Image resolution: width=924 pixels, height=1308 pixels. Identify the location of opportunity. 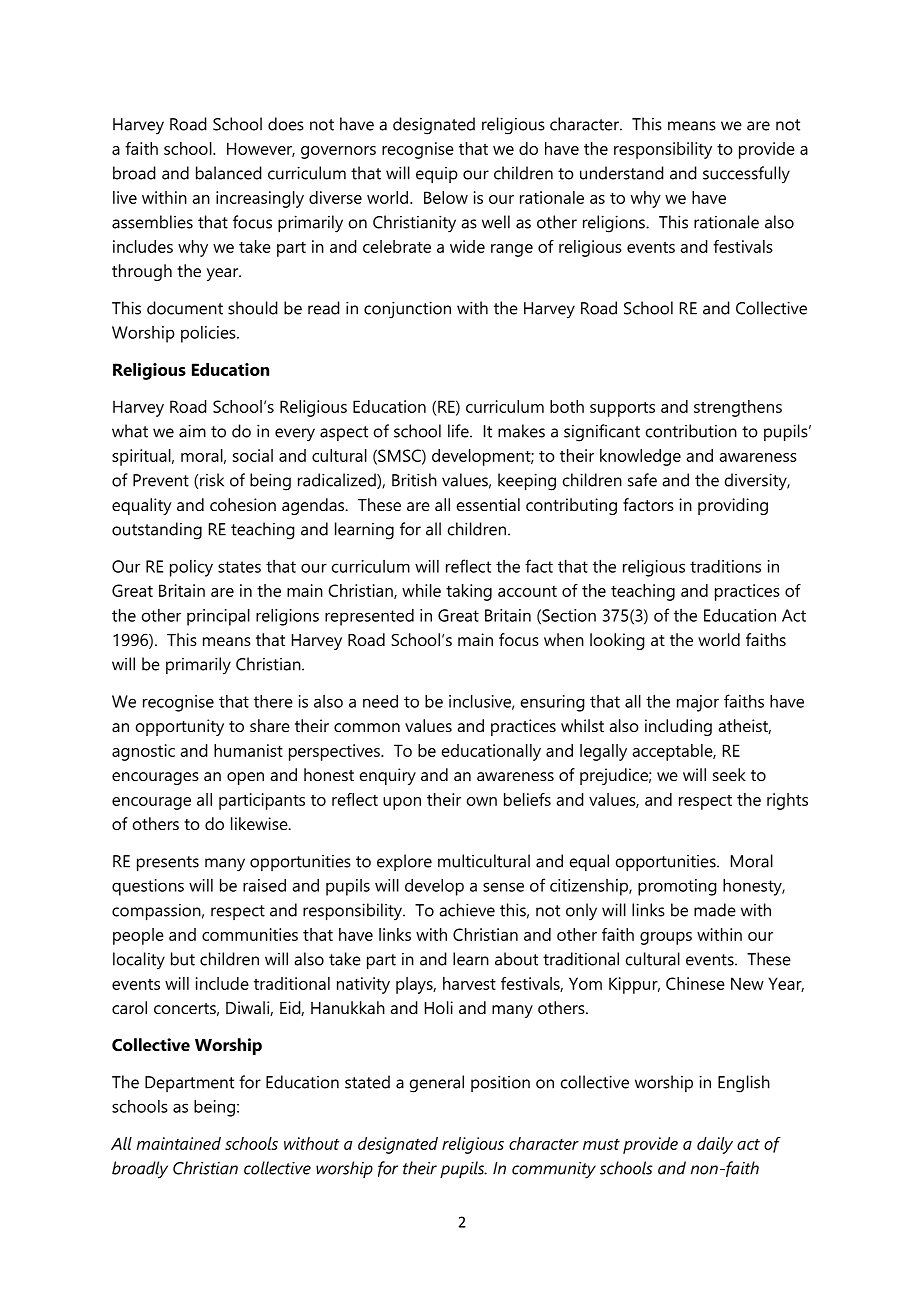
(180, 727).
